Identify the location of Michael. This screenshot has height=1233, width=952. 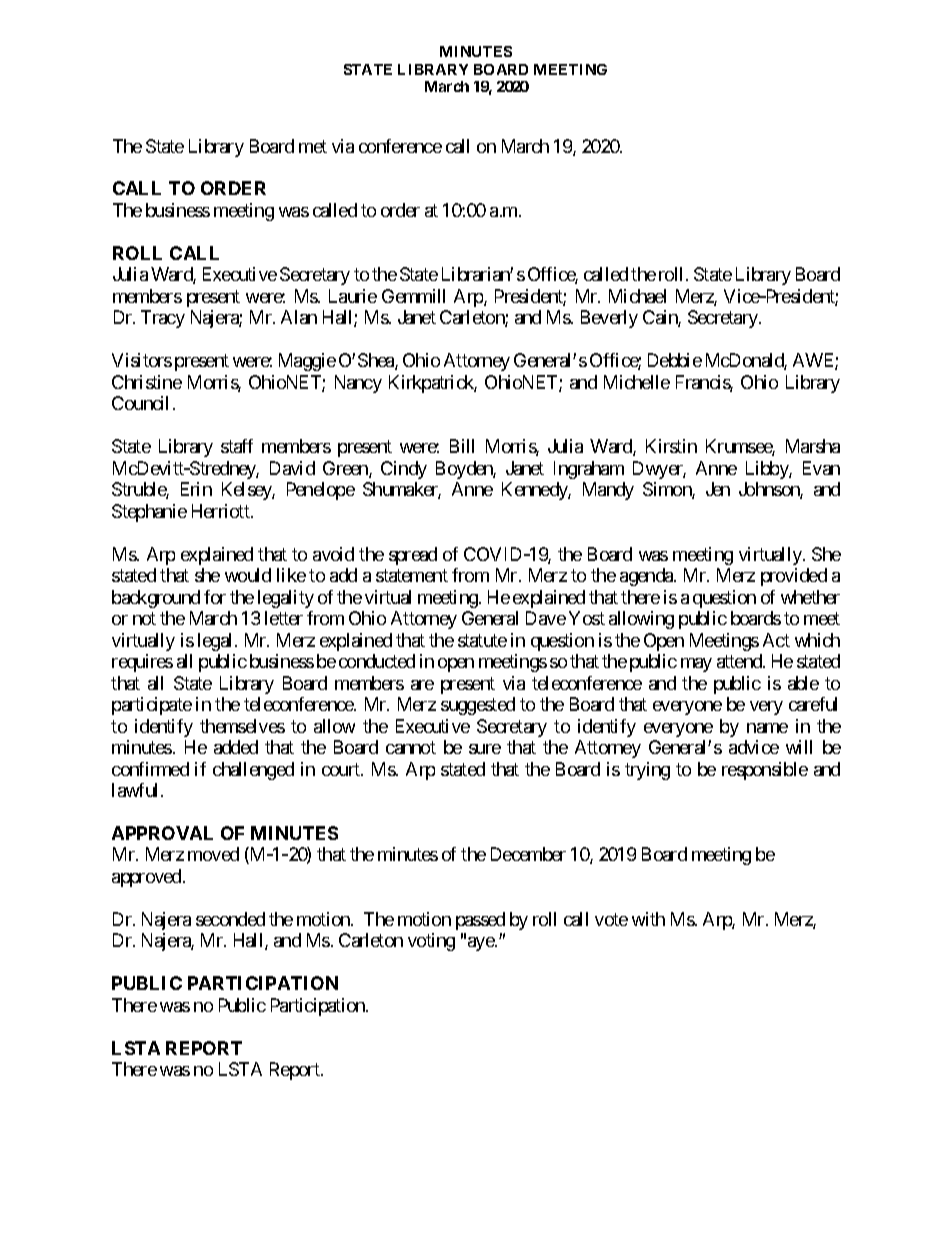
(637, 296).
